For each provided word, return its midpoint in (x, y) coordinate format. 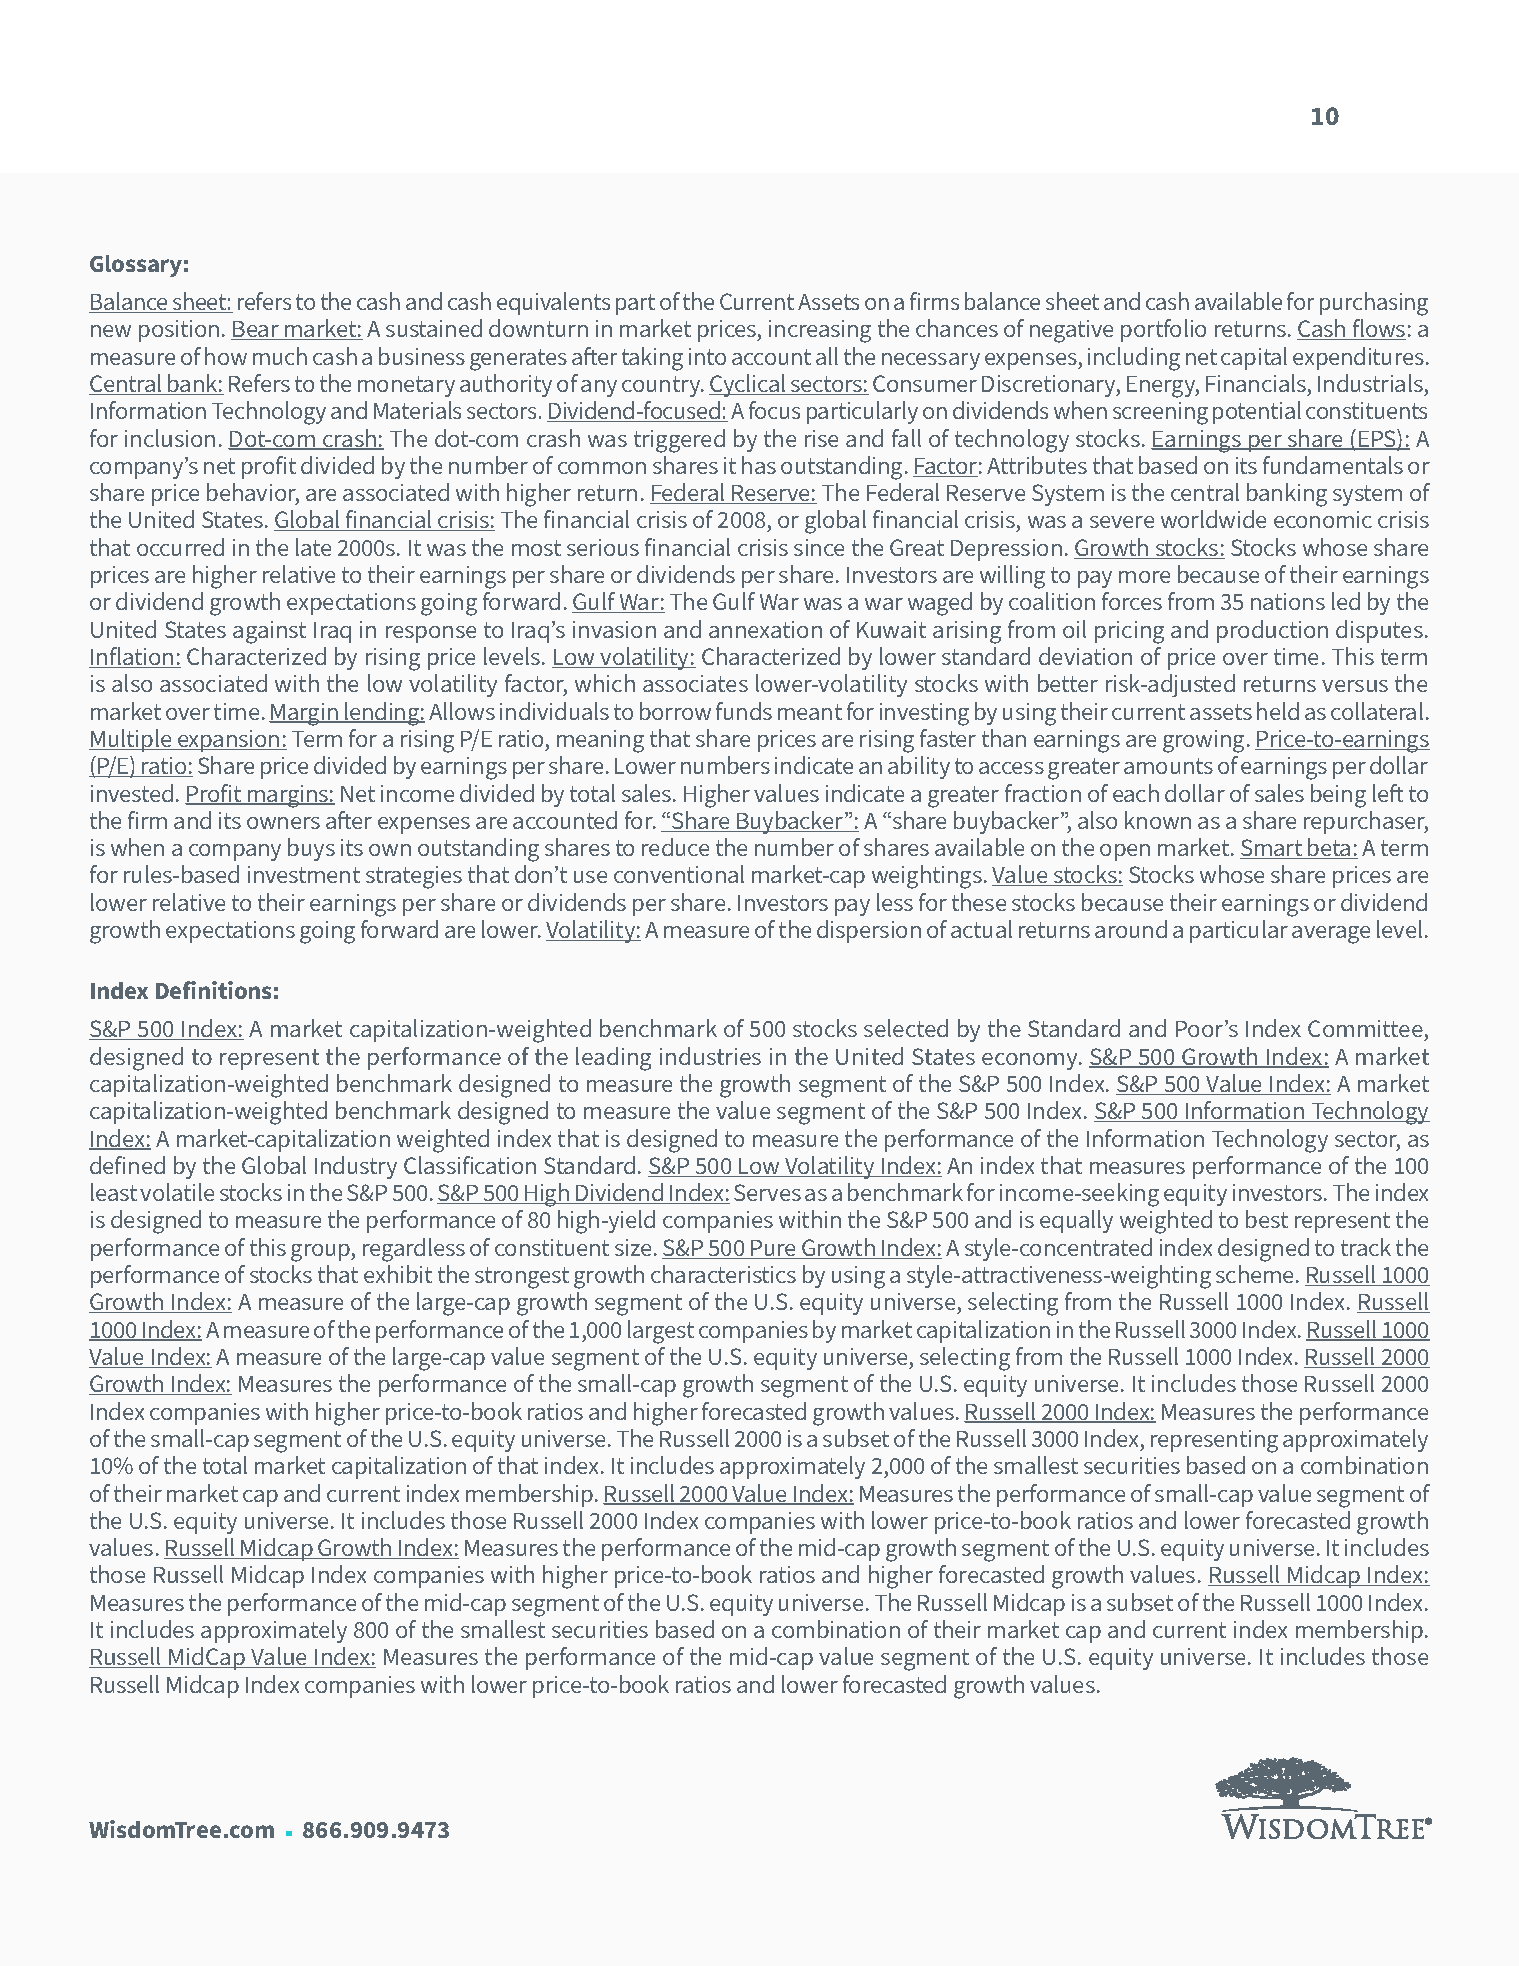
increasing (820, 331)
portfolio (1163, 330)
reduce (675, 847)
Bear (256, 330)
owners (283, 823)
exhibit (398, 1274)
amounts (1168, 766)
